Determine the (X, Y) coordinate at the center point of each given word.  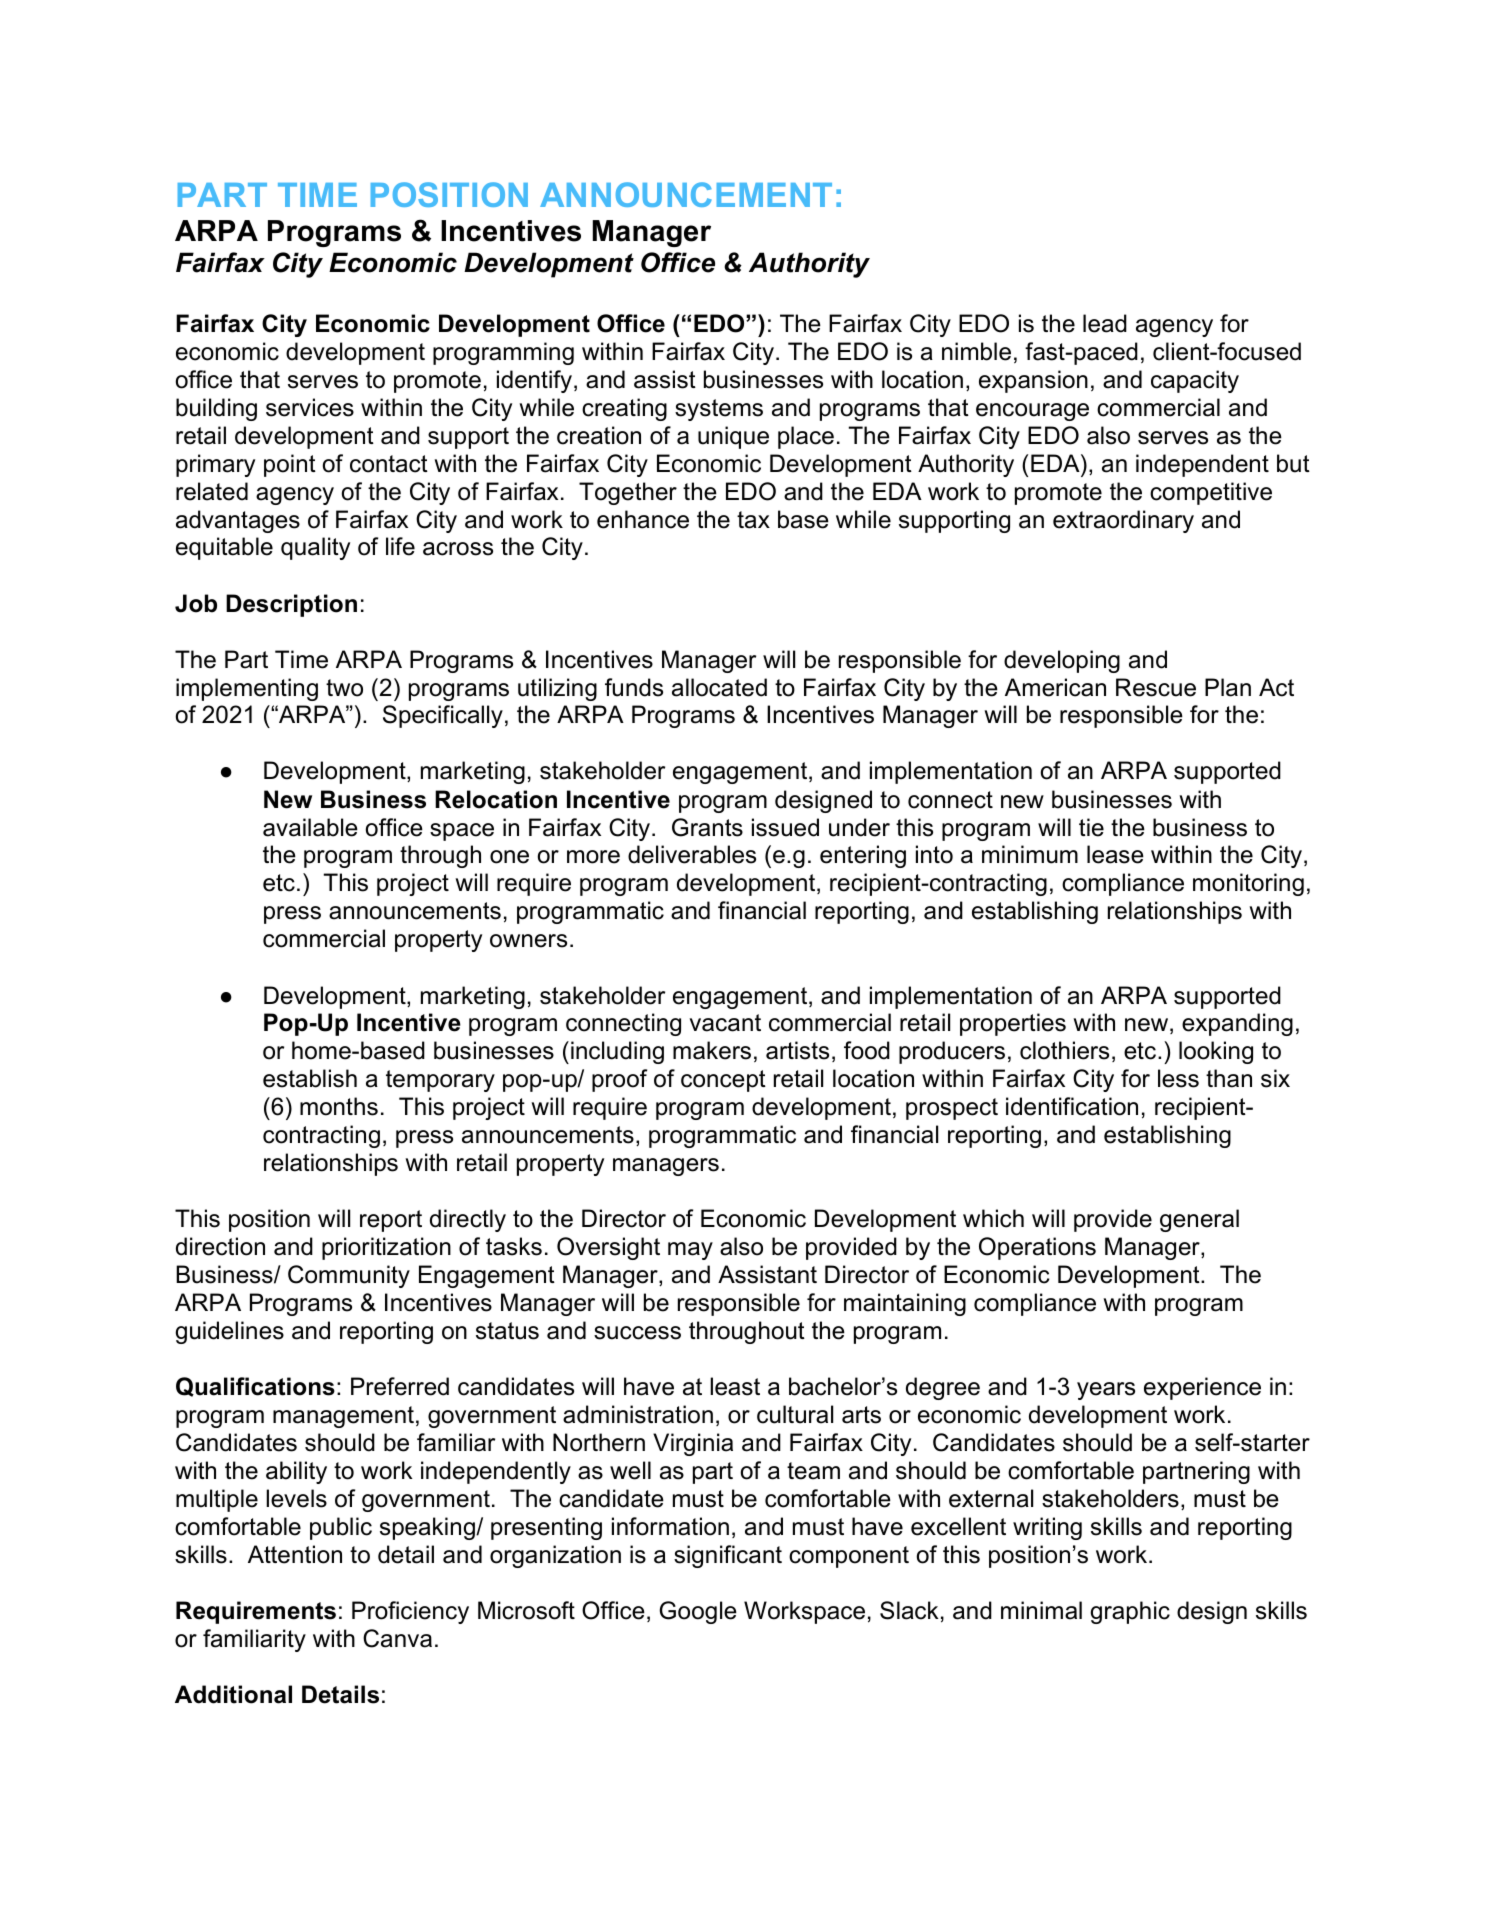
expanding (1237, 1024)
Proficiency (410, 1612)
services (310, 407)
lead (1105, 323)
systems (719, 410)
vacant (725, 1023)
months (339, 1106)
